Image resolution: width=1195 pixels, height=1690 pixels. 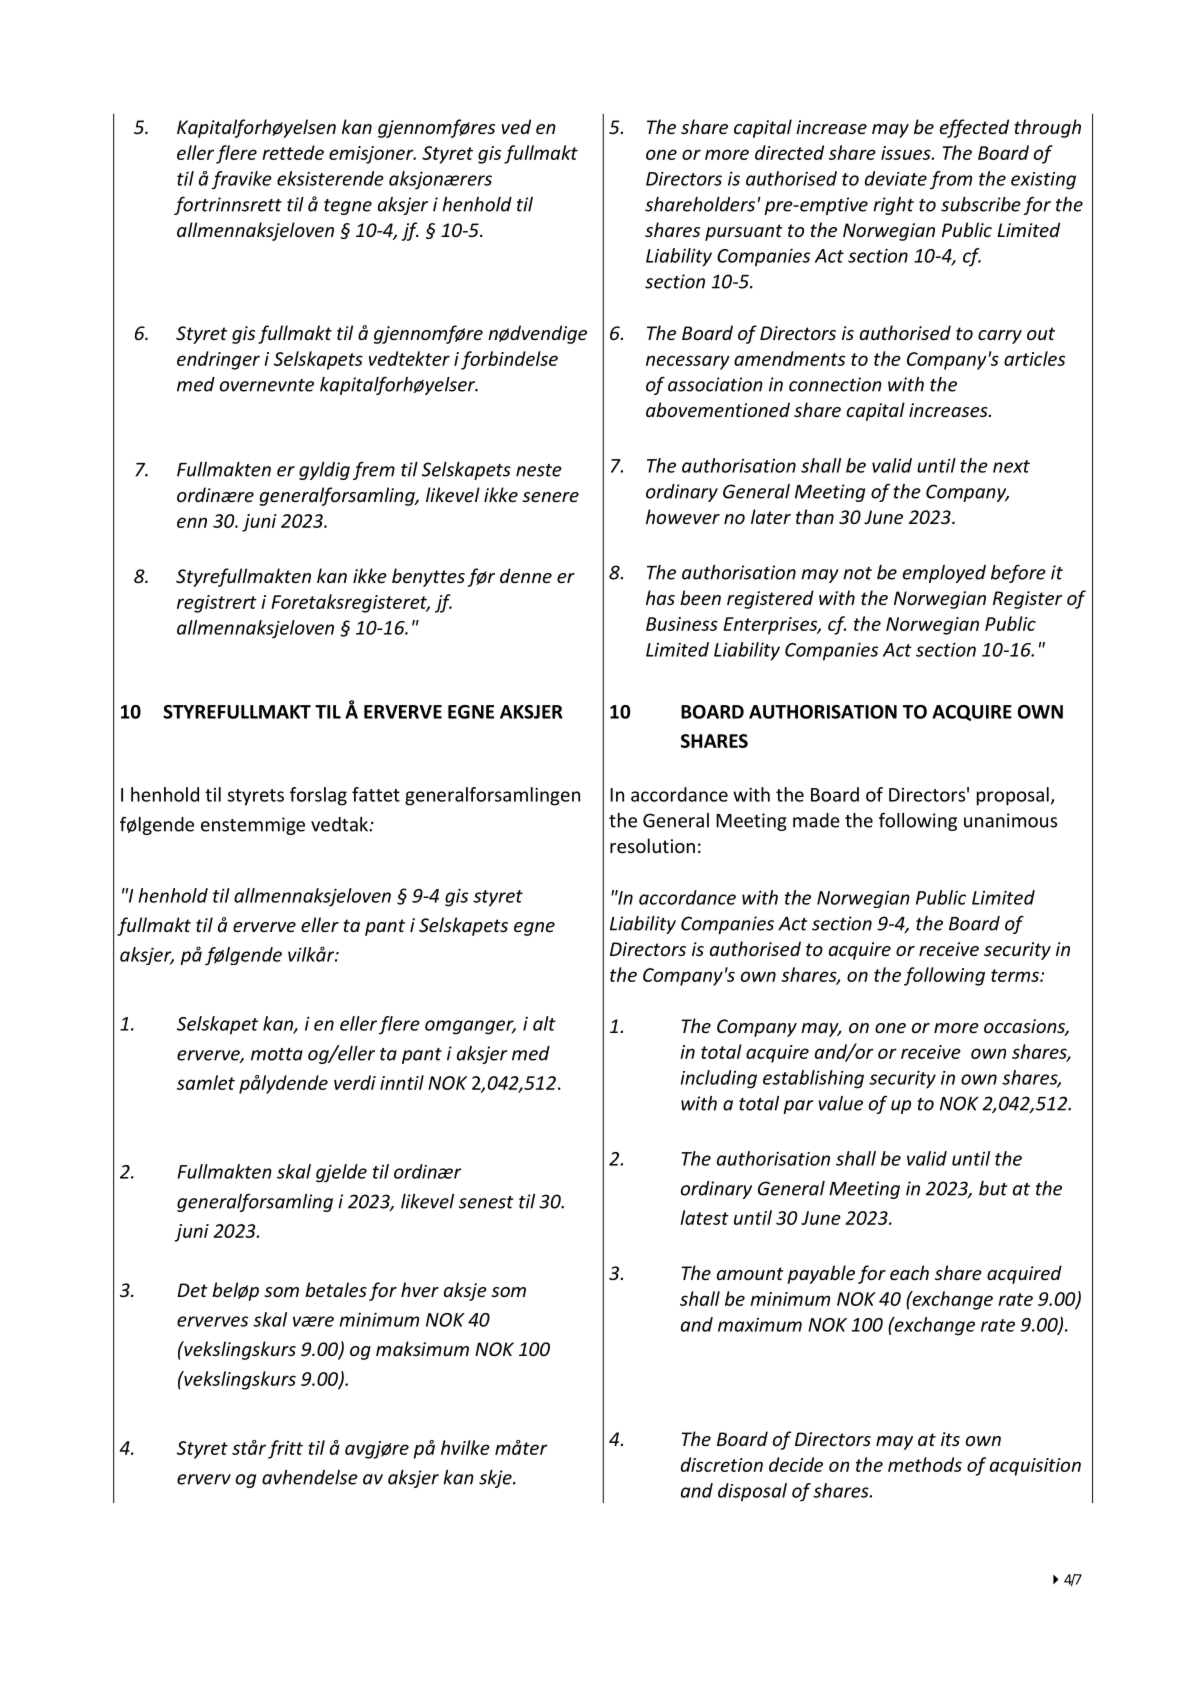 I want to click on Det, so click(x=192, y=1290).
